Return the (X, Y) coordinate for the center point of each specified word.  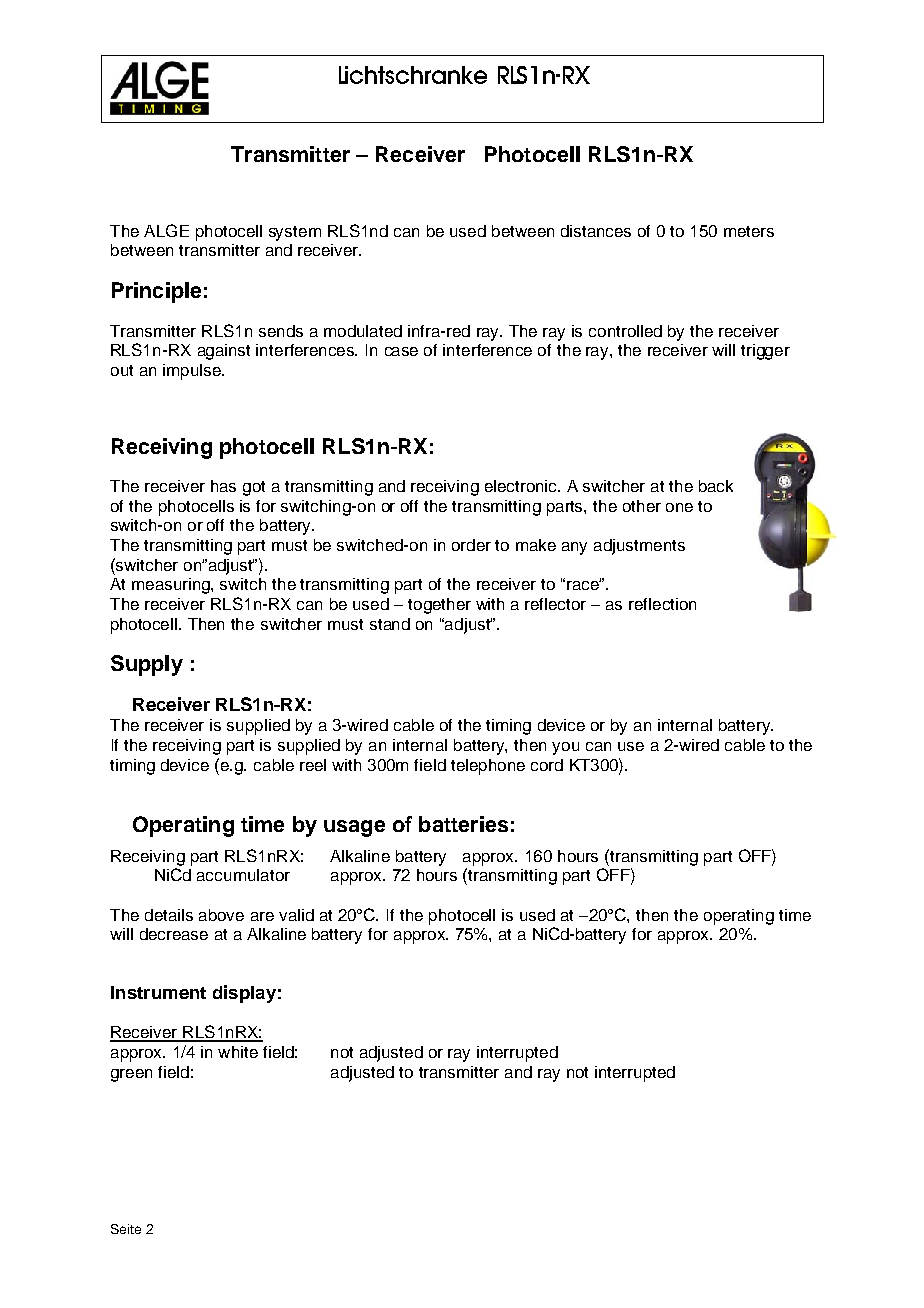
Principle (156, 292)
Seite (126, 1229)
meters (749, 231)
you (565, 748)
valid (296, 915)
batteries (463, 824)
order (471, 545)
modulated (363, 331)
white (238, 1052)
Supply (147, 665)
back (716, 486)
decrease (174, 934)
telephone (488, 767)
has (223, 486)
